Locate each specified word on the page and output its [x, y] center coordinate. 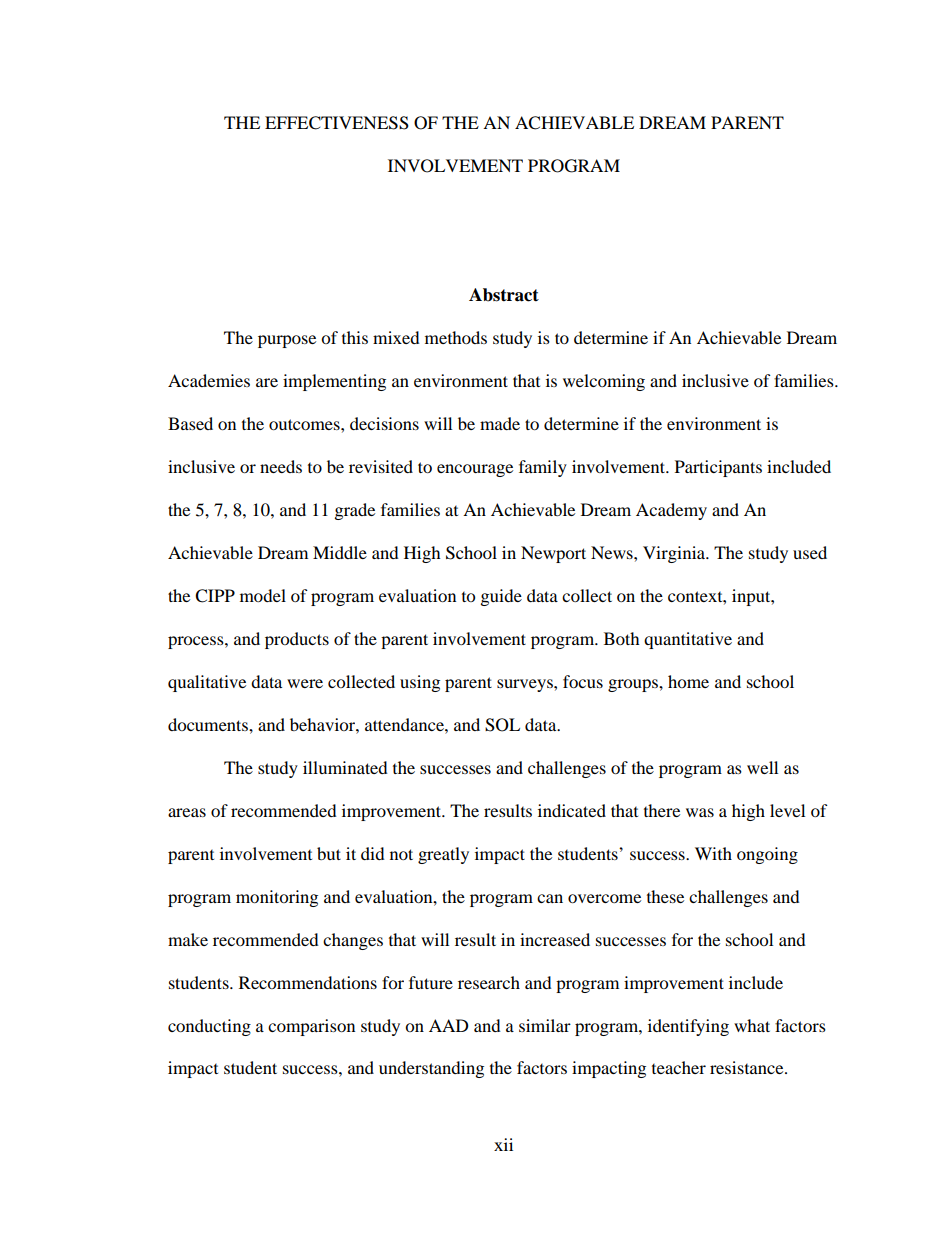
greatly [443, 855]
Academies [209, 380]
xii [503, 1144]
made [500, 423]
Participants [718, 468]
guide [501, 597]
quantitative [688, 640]
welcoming [604, 382]
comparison [311, 1027]
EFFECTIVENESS [337, 123]
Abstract [504, 295]
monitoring [277, 898]
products [297, 640]
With [713, 853]
